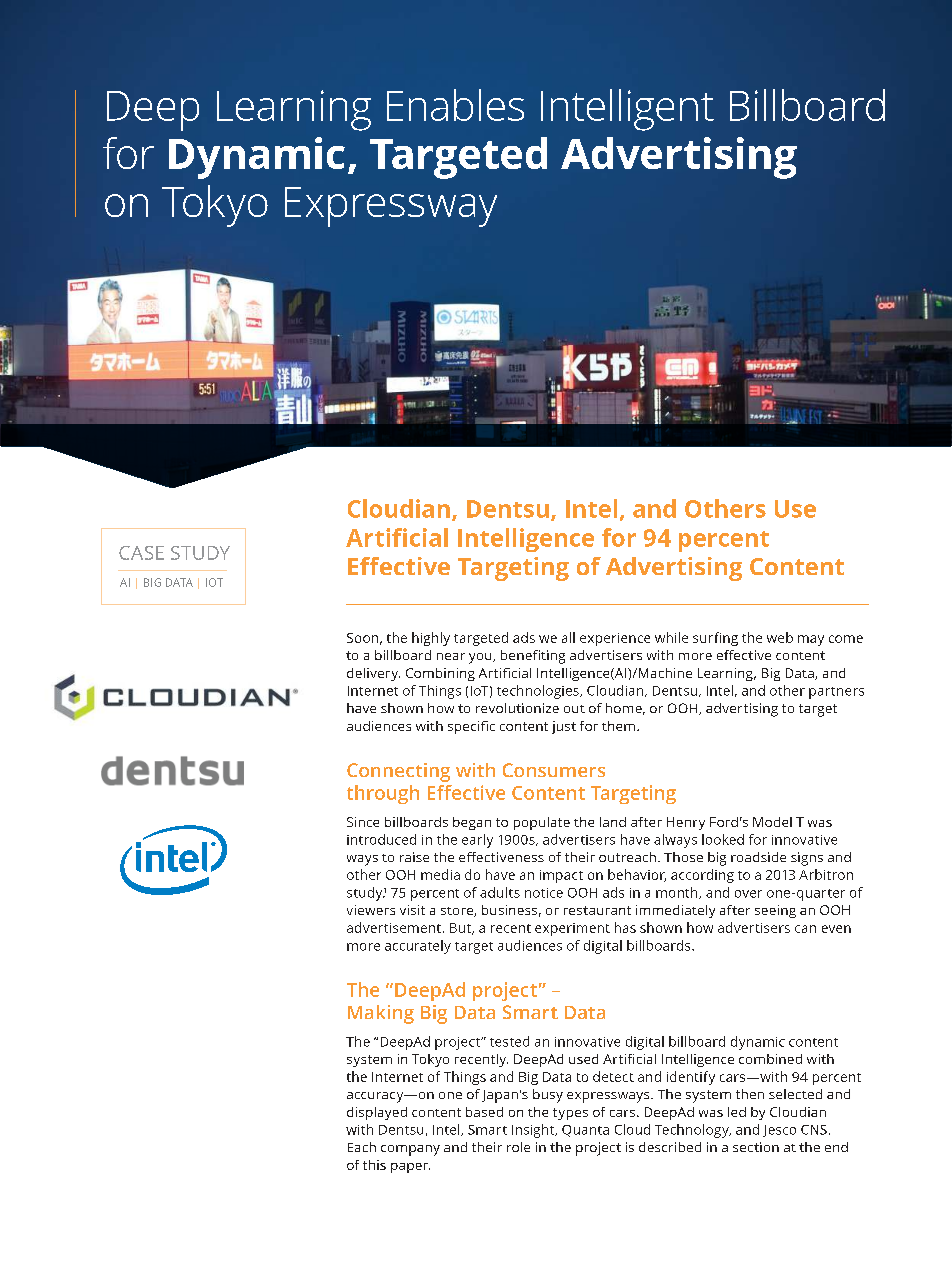 Image resolution: width=952 pixels, height=1270 pixels. What do you see at coordinates (472, 823) in the page?
I see `began` at bounding box center [472, 823].
